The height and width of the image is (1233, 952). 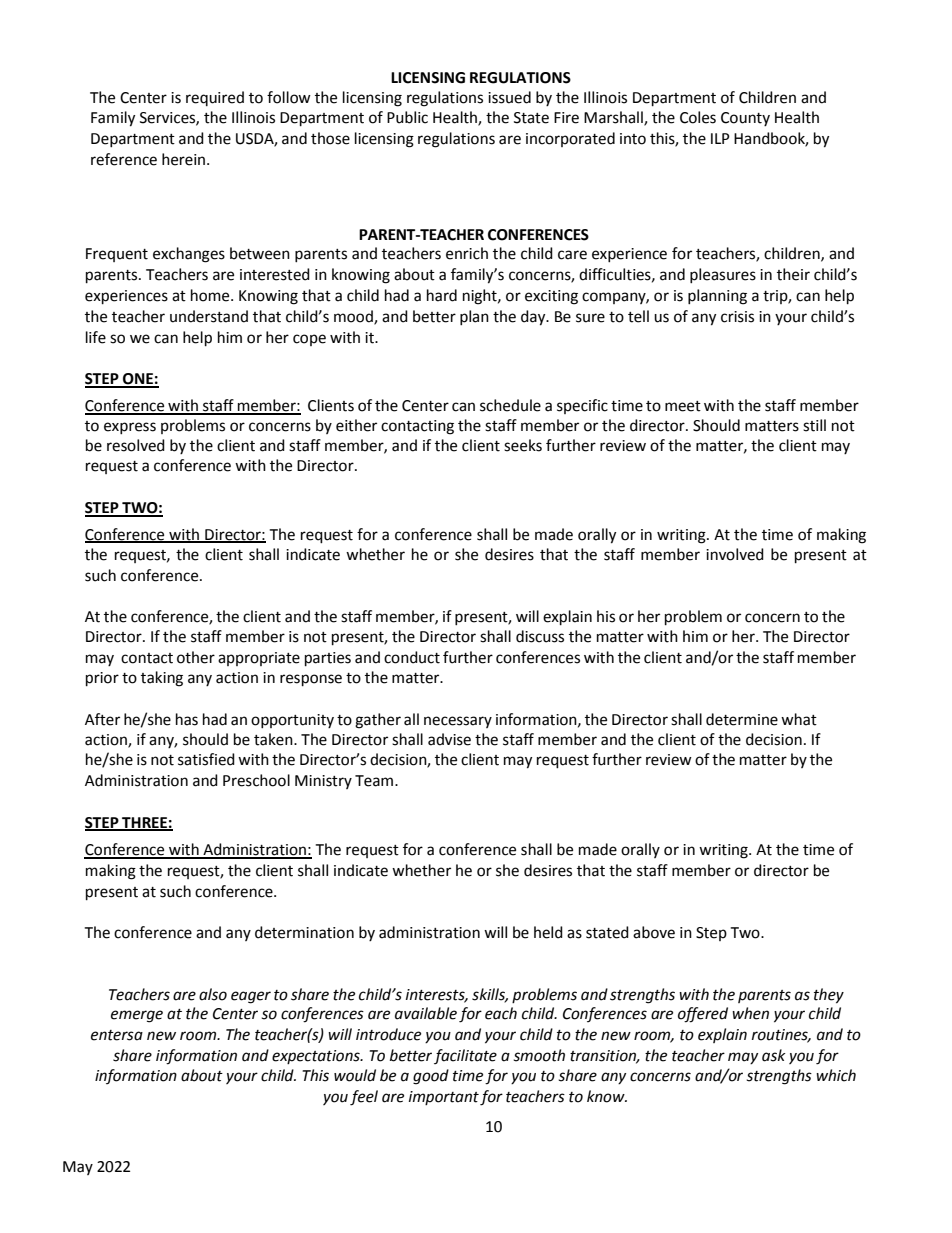 I want to click on County, so click(x=745, y=119).
